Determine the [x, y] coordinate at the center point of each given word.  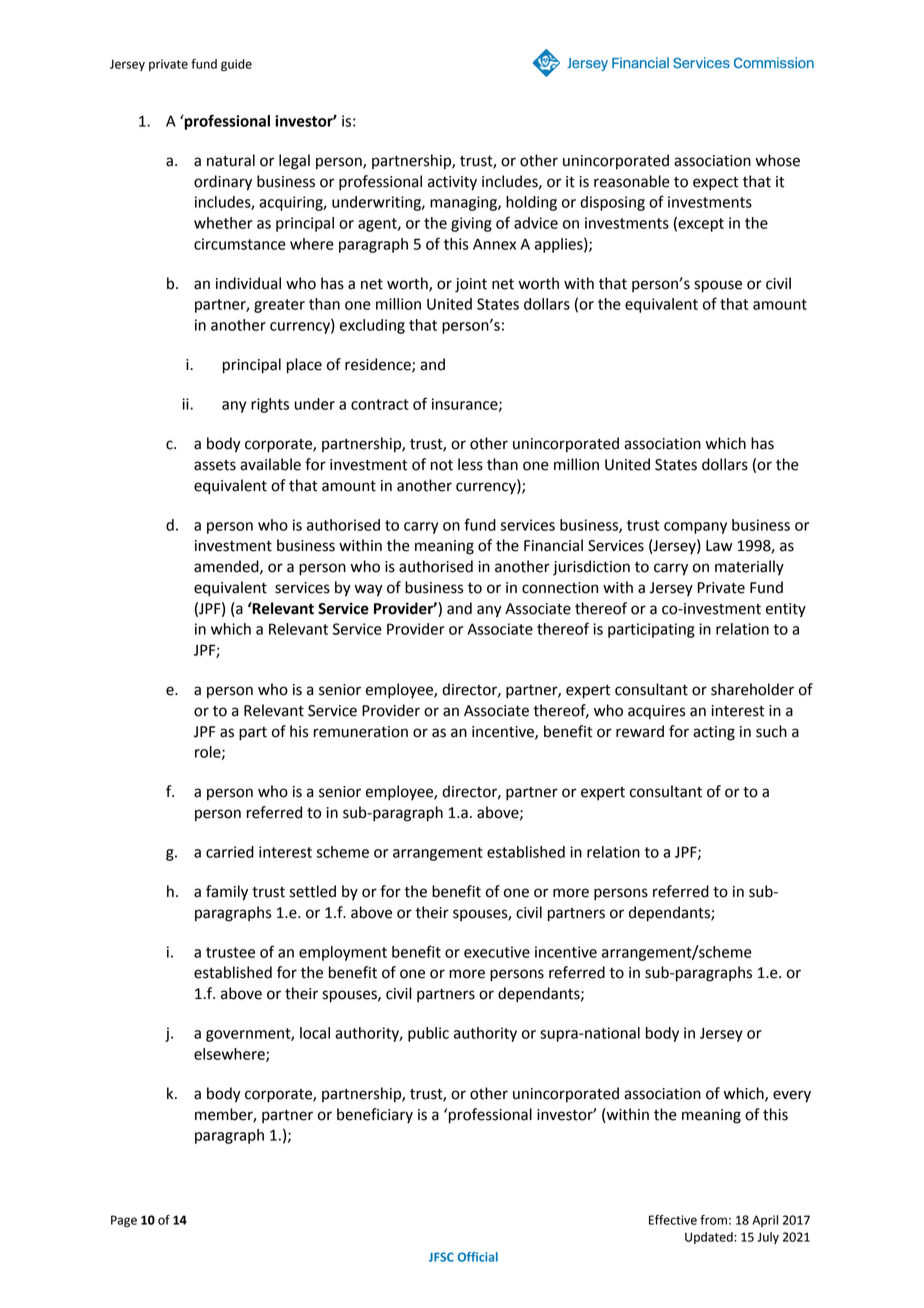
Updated [710, 1238]
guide [236, 65]
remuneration [361, 732]
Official [478, 1257]
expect [715, 184]
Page [124, 1221]
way [369, 590]
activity [452, 183]
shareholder [752, 689]
